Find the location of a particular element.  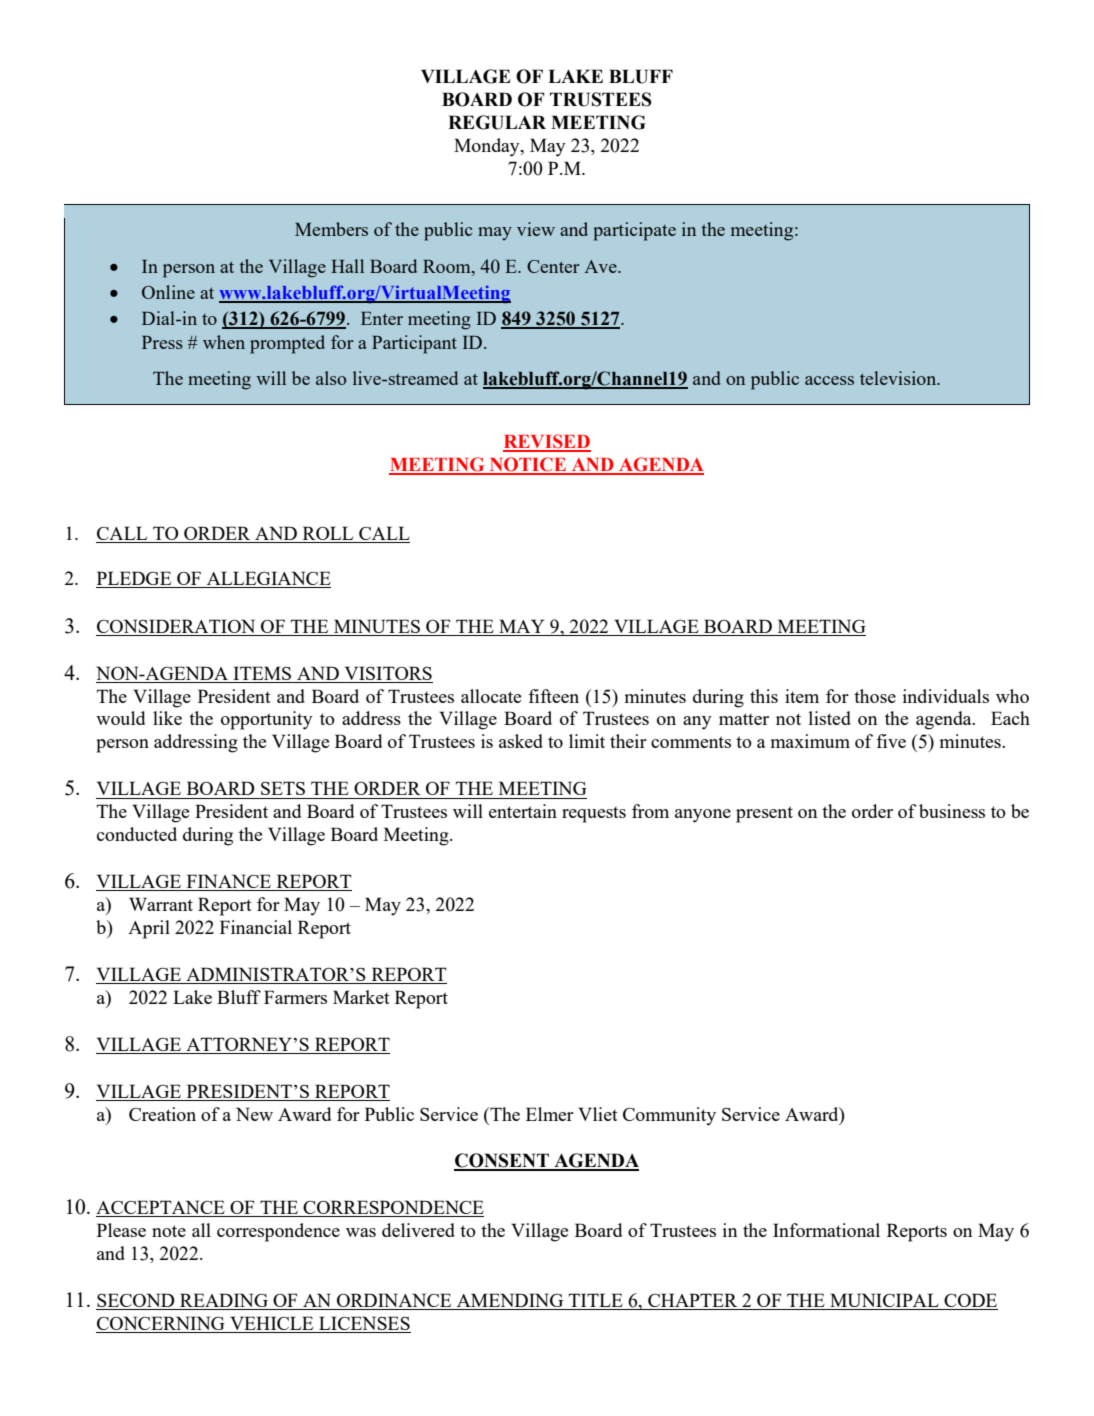

Elmer is located at coordinates (550, 1114).
